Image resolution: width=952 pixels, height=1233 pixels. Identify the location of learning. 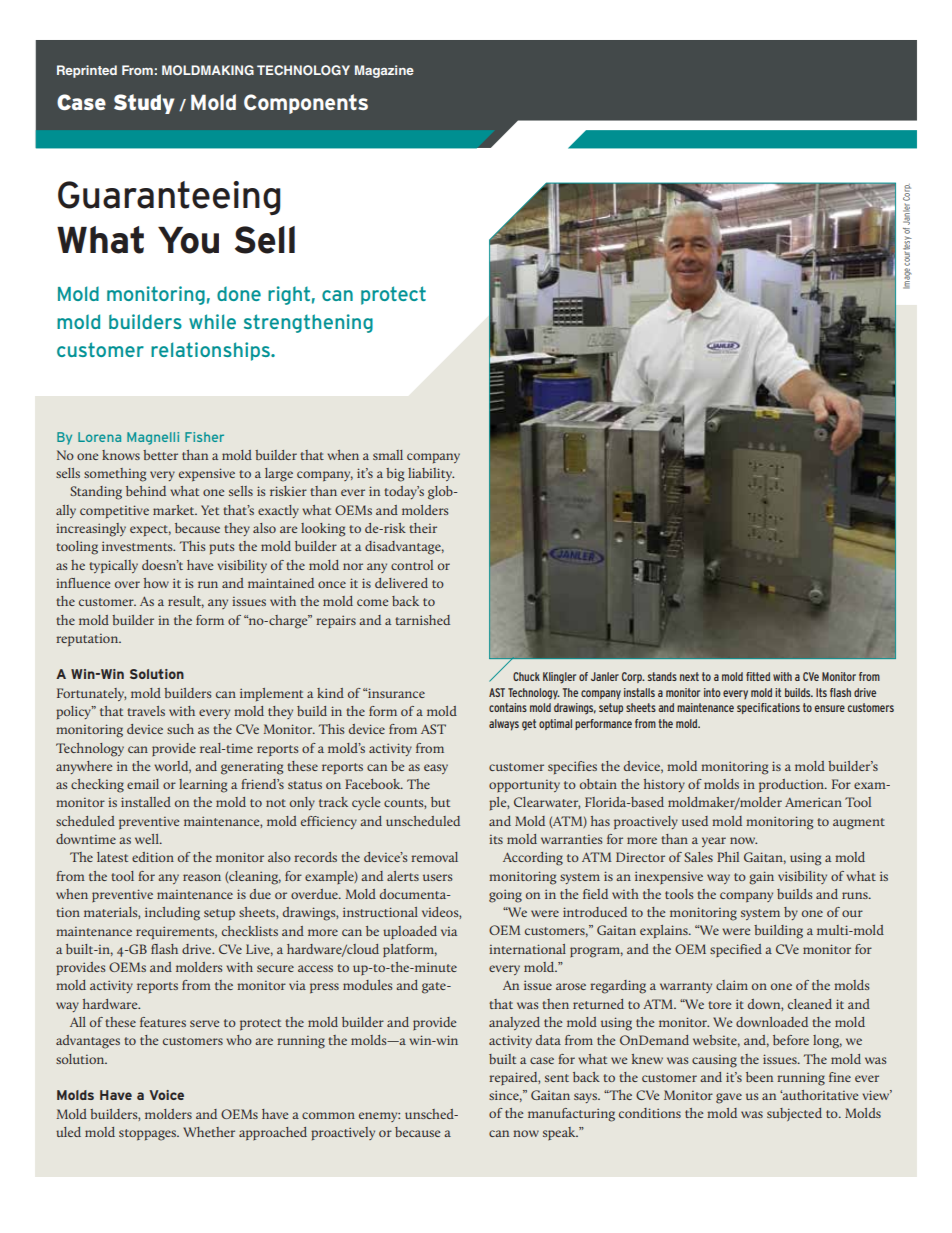
(203, 786).
